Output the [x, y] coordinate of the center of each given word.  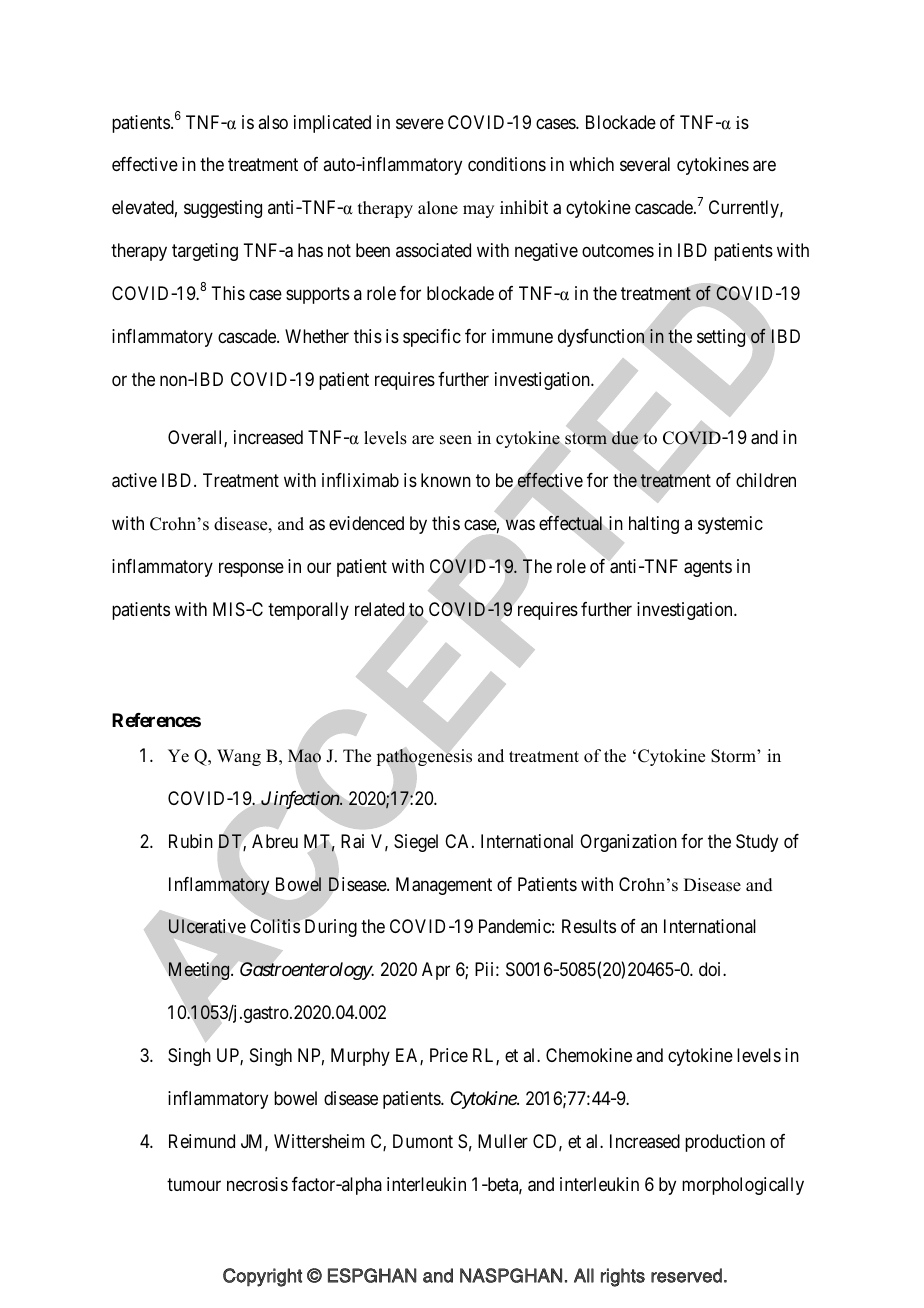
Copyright [262, 1277]
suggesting [223, 209]
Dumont [423, 1141]
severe [420, 123]
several [645, 164]
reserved [686, 1275]
